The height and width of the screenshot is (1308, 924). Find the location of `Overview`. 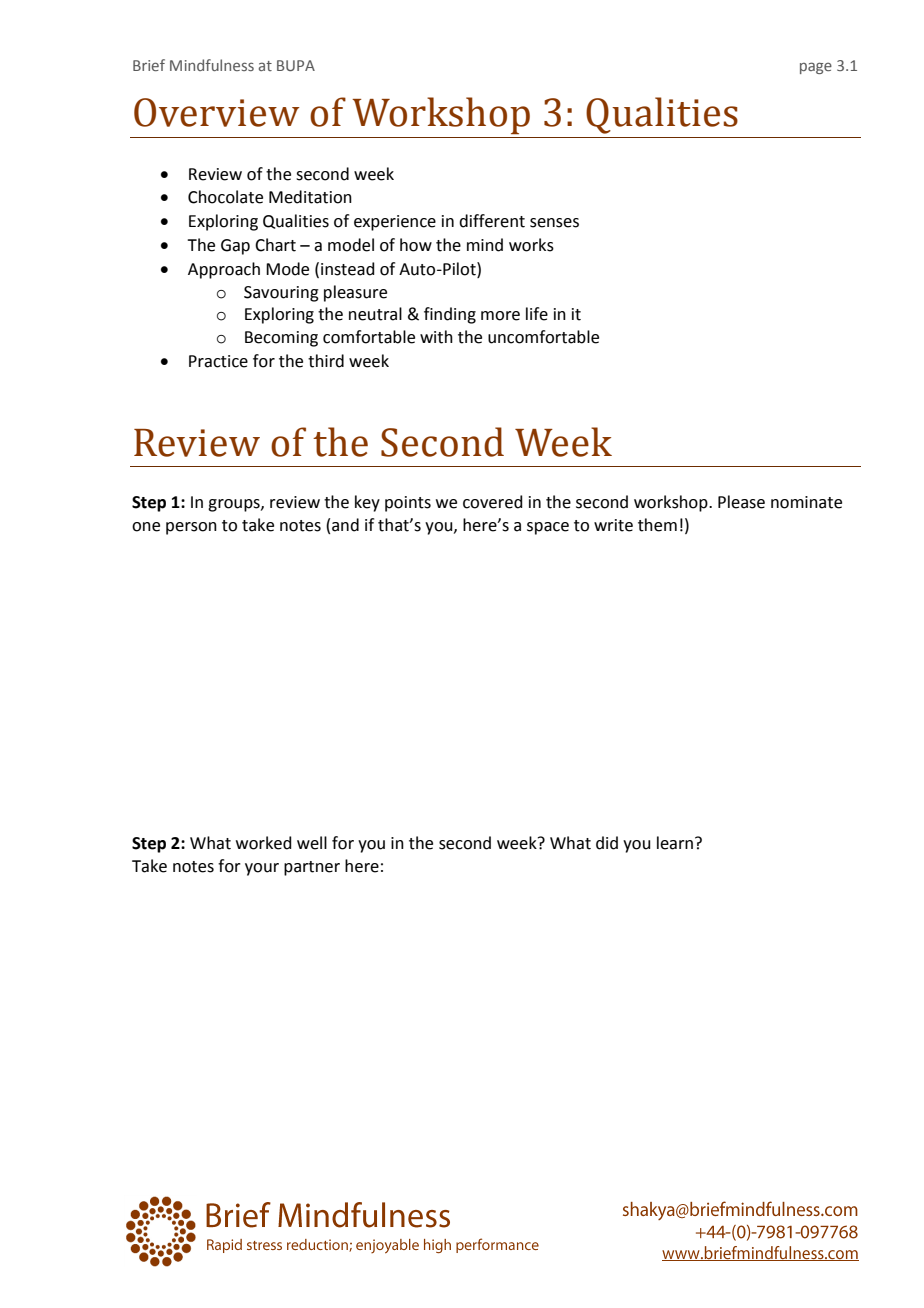

Overview is located at coordinates (217, 112).
